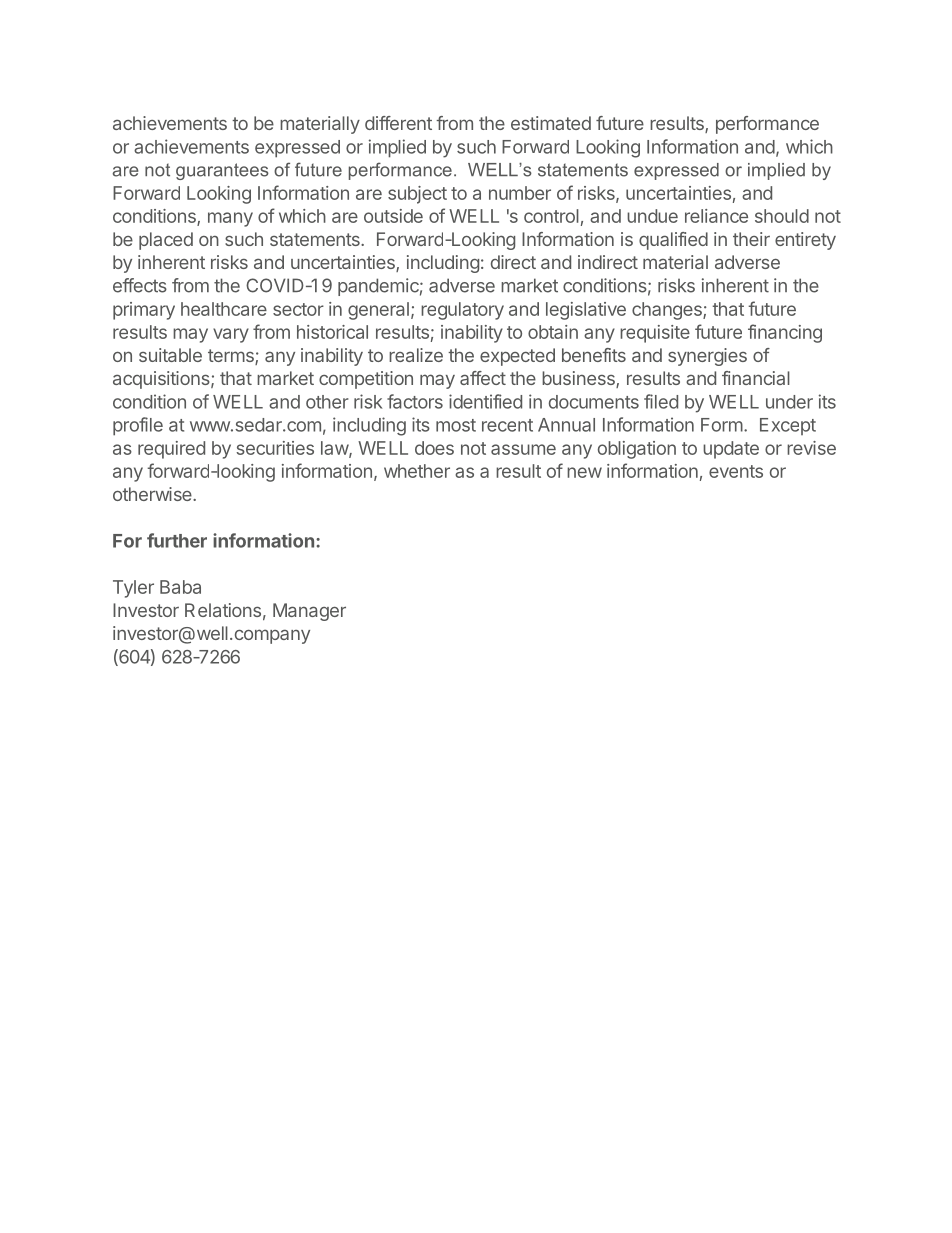 The height and width of the image is (1233, 952). What do you see at coordinates (222, 171) in the image?
I see `guarantees` at bounding box center [222, 171].
